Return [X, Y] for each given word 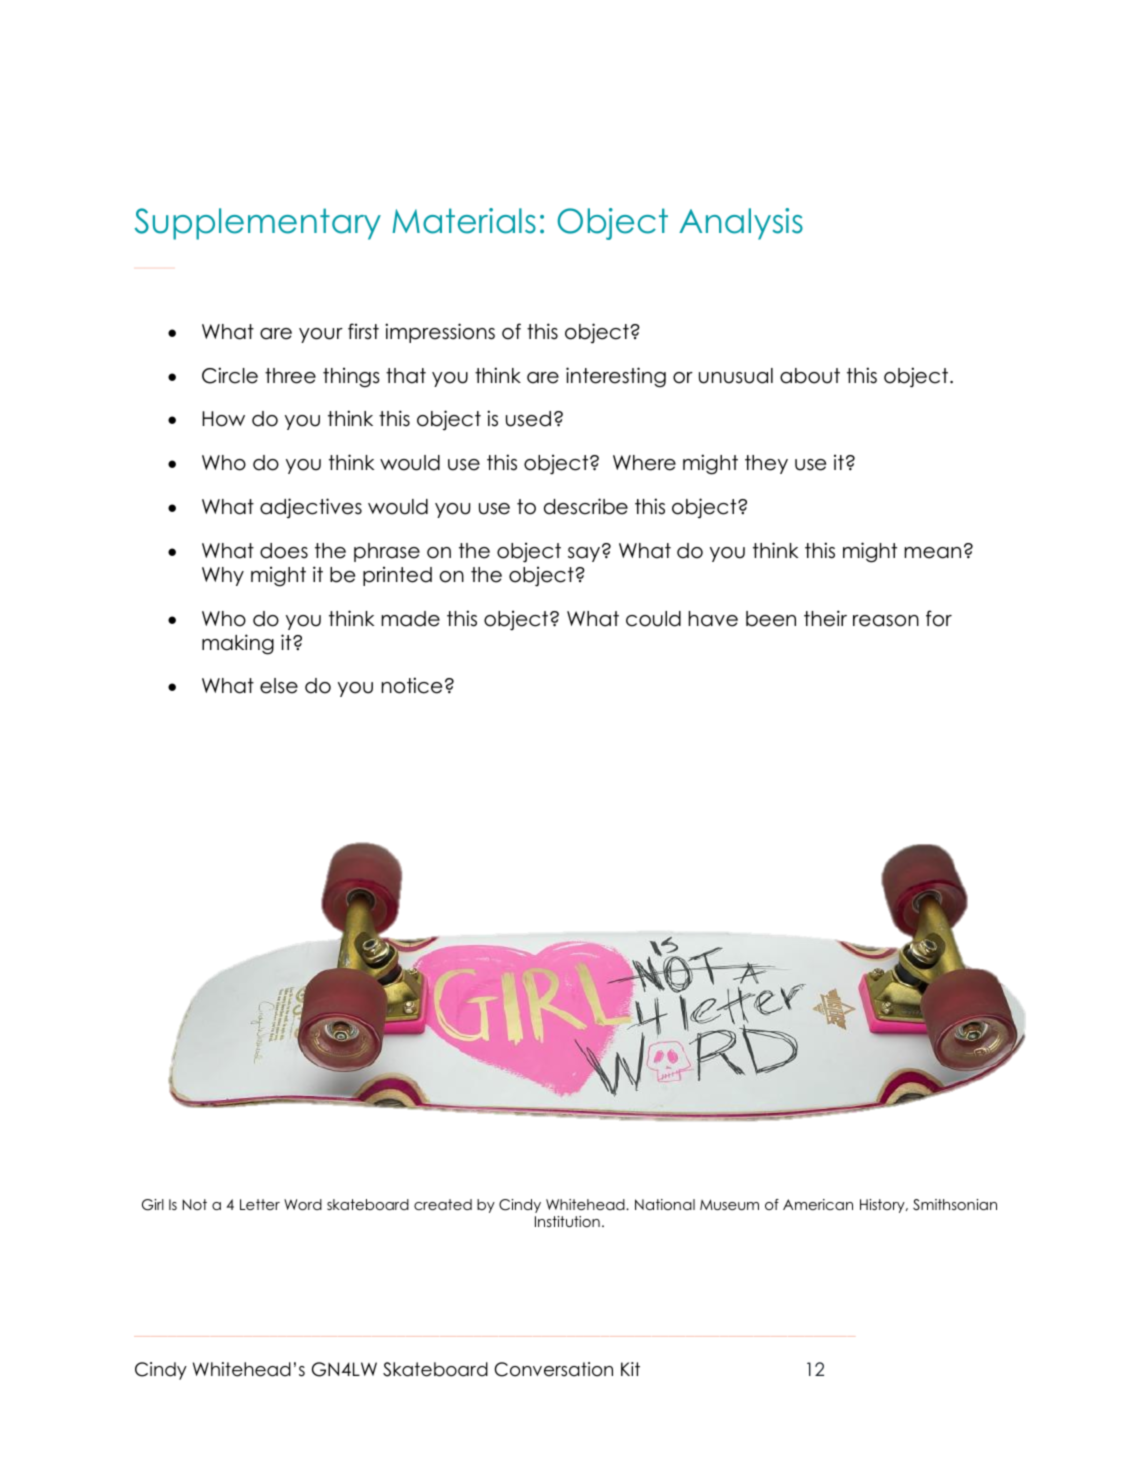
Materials [464, 221]
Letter [260, 1204]
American [818, 1204]
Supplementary [258, 224]
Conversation [553, 1369]
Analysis [741, 224]
